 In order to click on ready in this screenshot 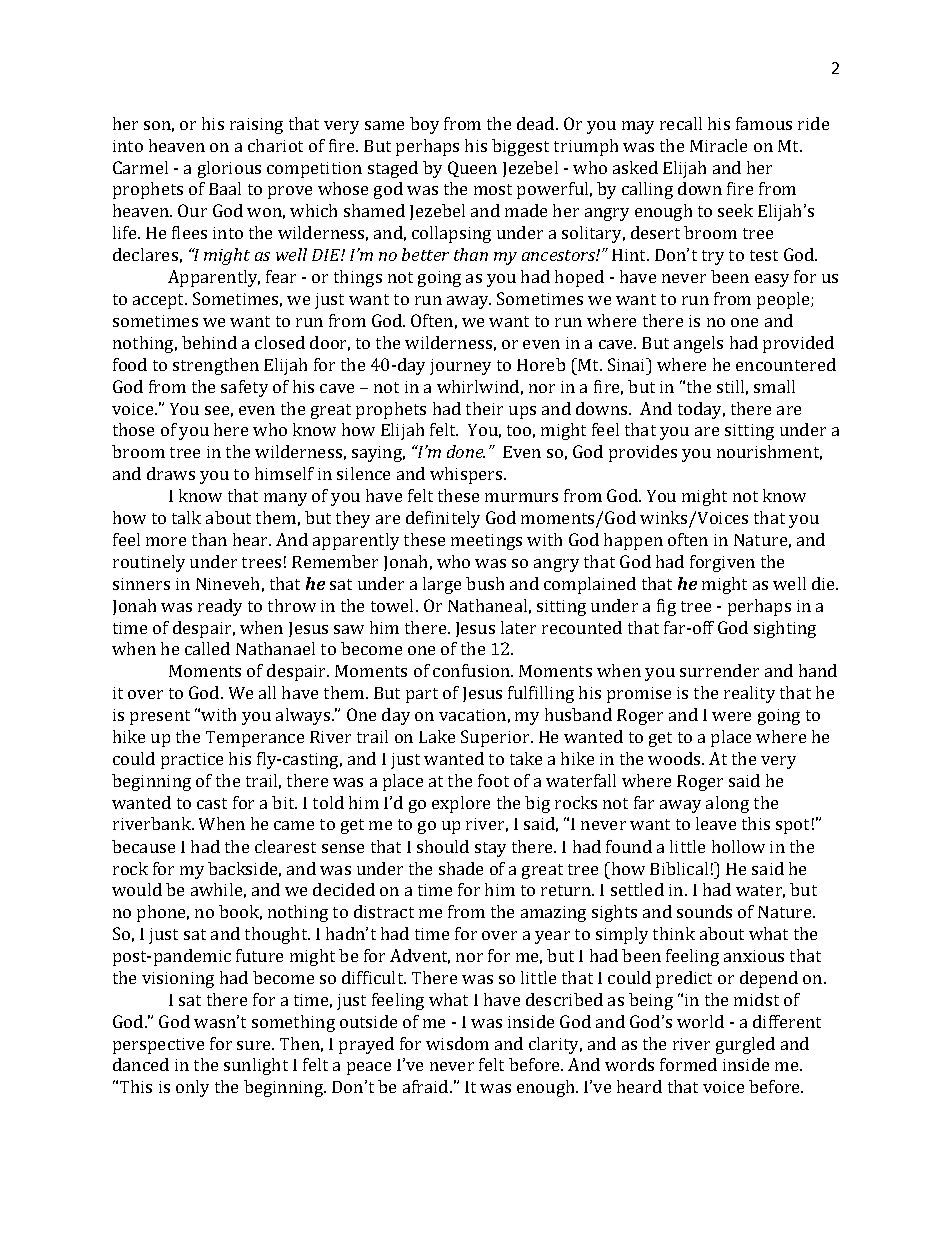, I will do `click(220, 607)`.
